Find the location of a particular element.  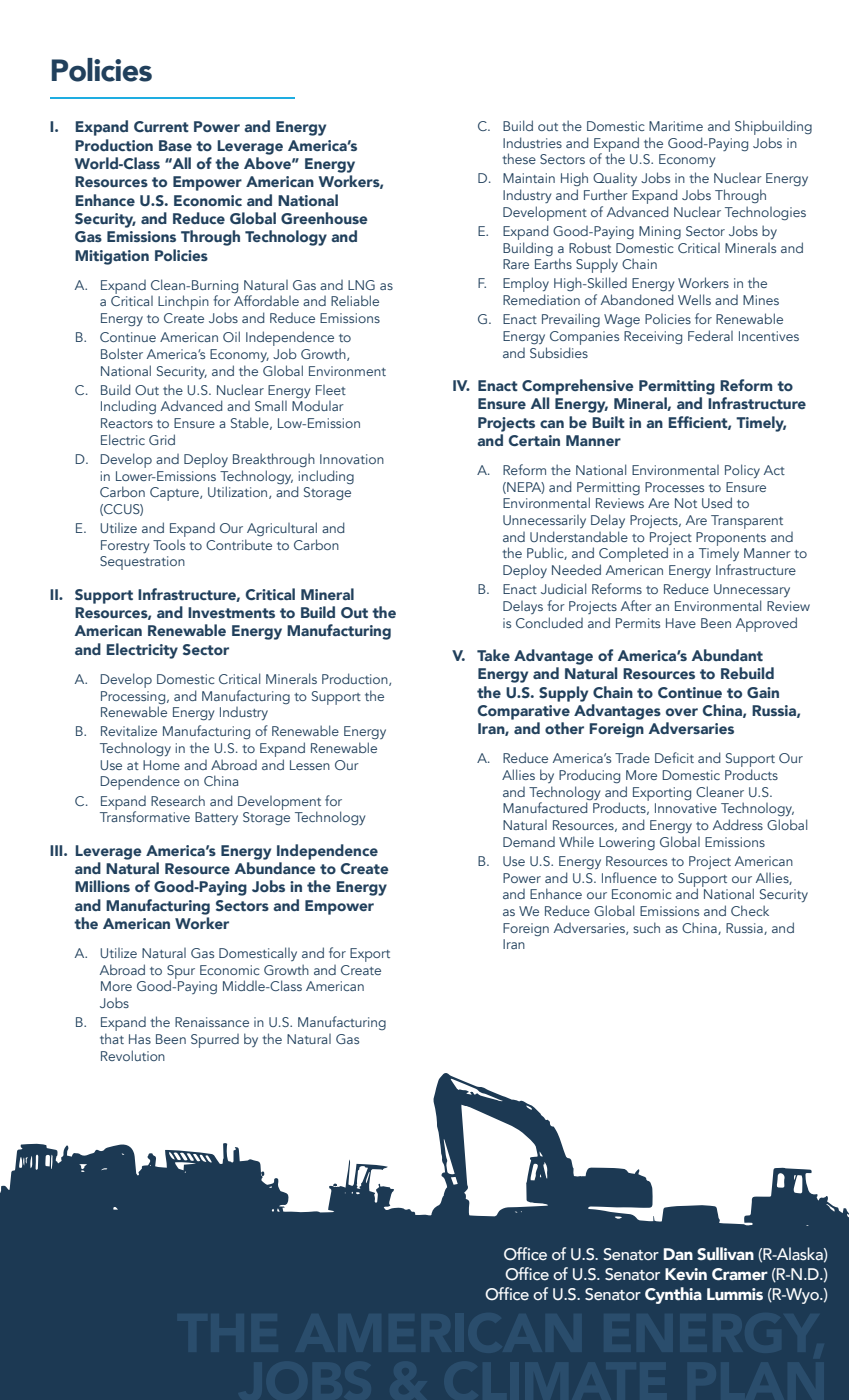

these is located at coordinates (519, 158).
